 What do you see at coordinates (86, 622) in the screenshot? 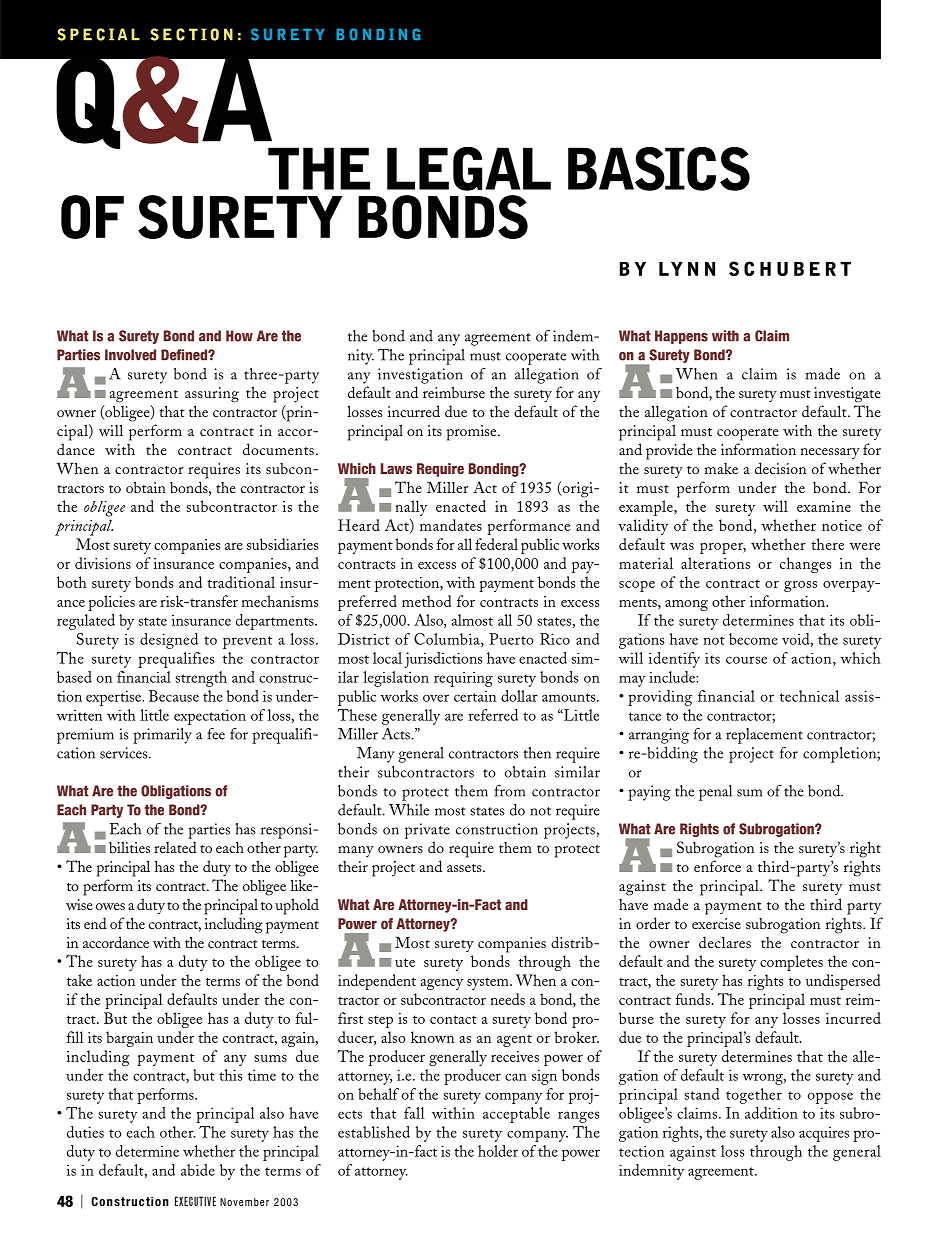
I see `regulated` at bounding box center [86, 622].
